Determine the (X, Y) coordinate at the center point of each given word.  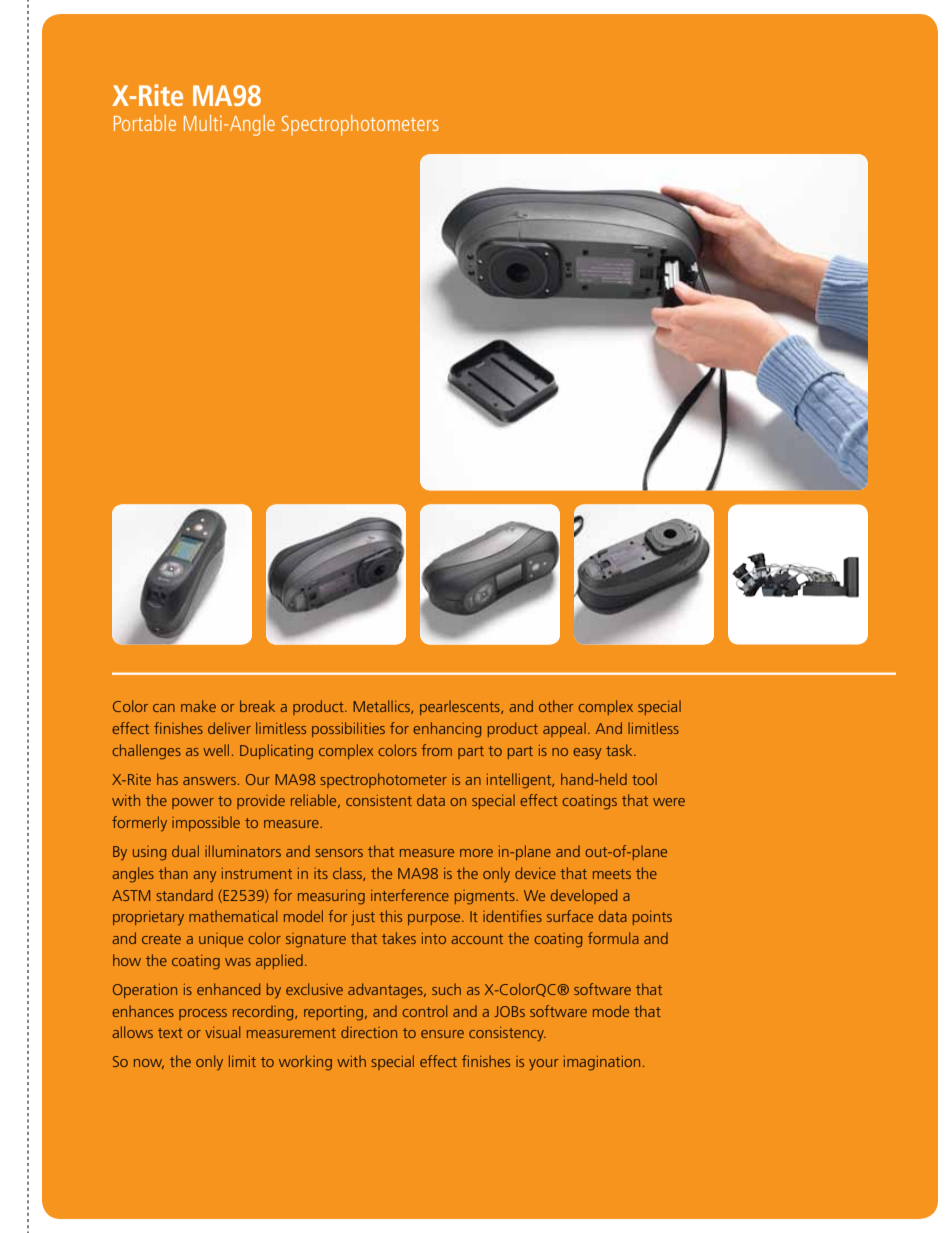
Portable (145, 123)
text (170, 1033)
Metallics (382, 707)
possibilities (348, 729)
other (556, 706)
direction (369, 1032)
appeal (564, 729)
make (198, 706)
